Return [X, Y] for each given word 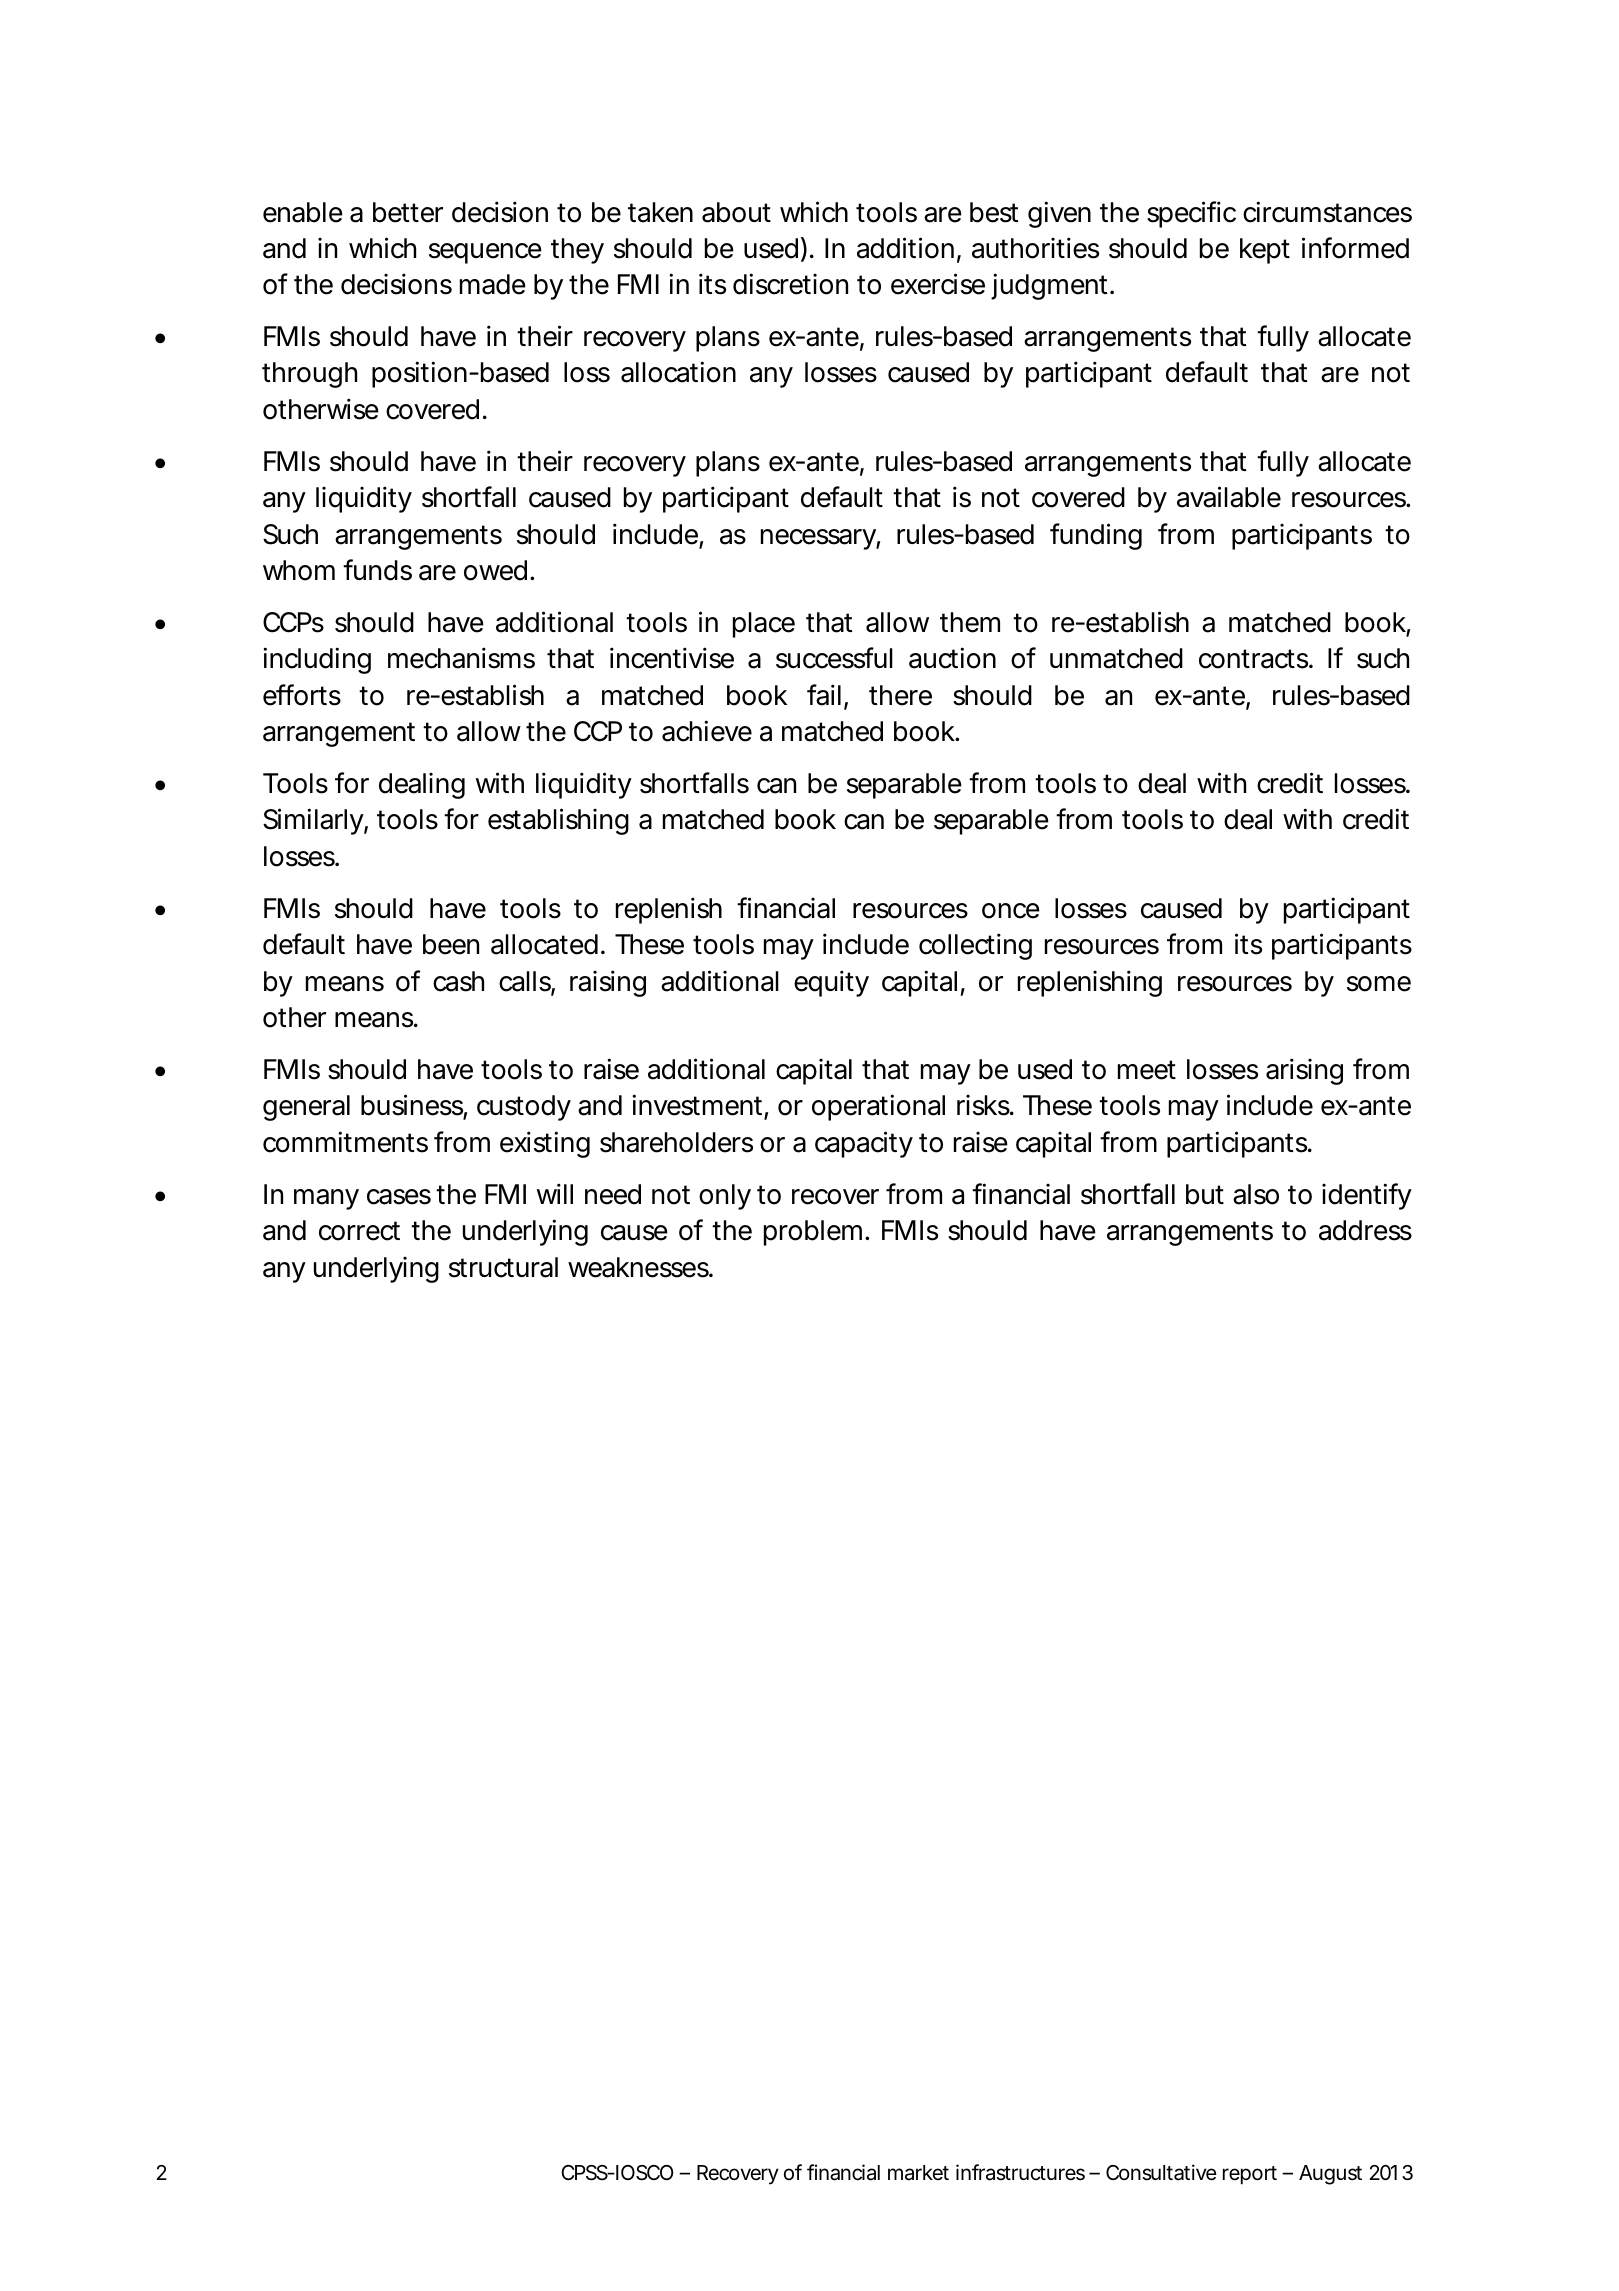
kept [1265, 251]
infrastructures [1020, 2172]
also [1256, 1194]
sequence [485, 253]
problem [813, 1233]
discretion [790, 284]
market [918, 2173]
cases [399, 1197]
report [1250, 2175]
